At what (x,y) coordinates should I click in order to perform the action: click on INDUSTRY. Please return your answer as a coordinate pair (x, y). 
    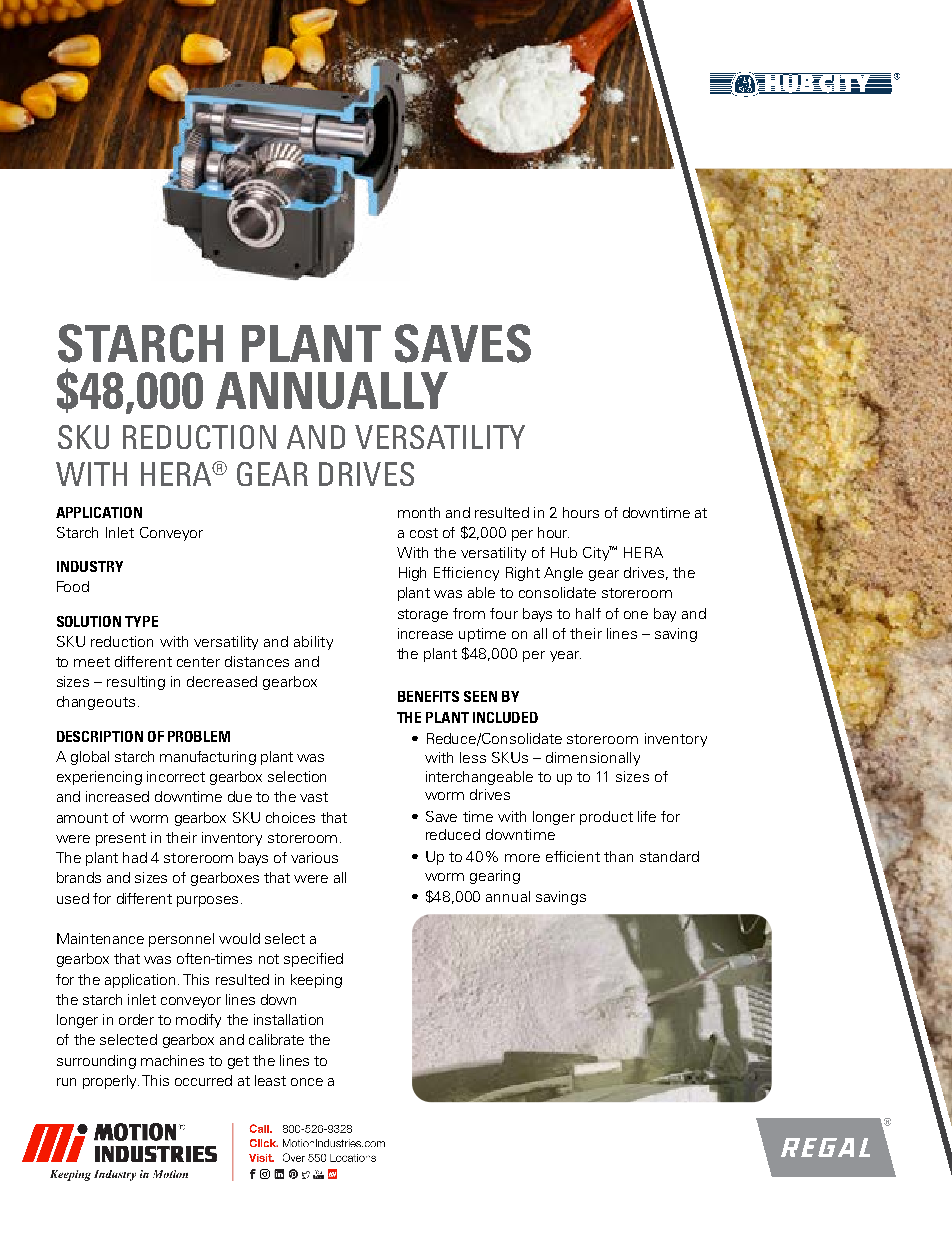
    Looking at the image, I should click on (90, 566).
